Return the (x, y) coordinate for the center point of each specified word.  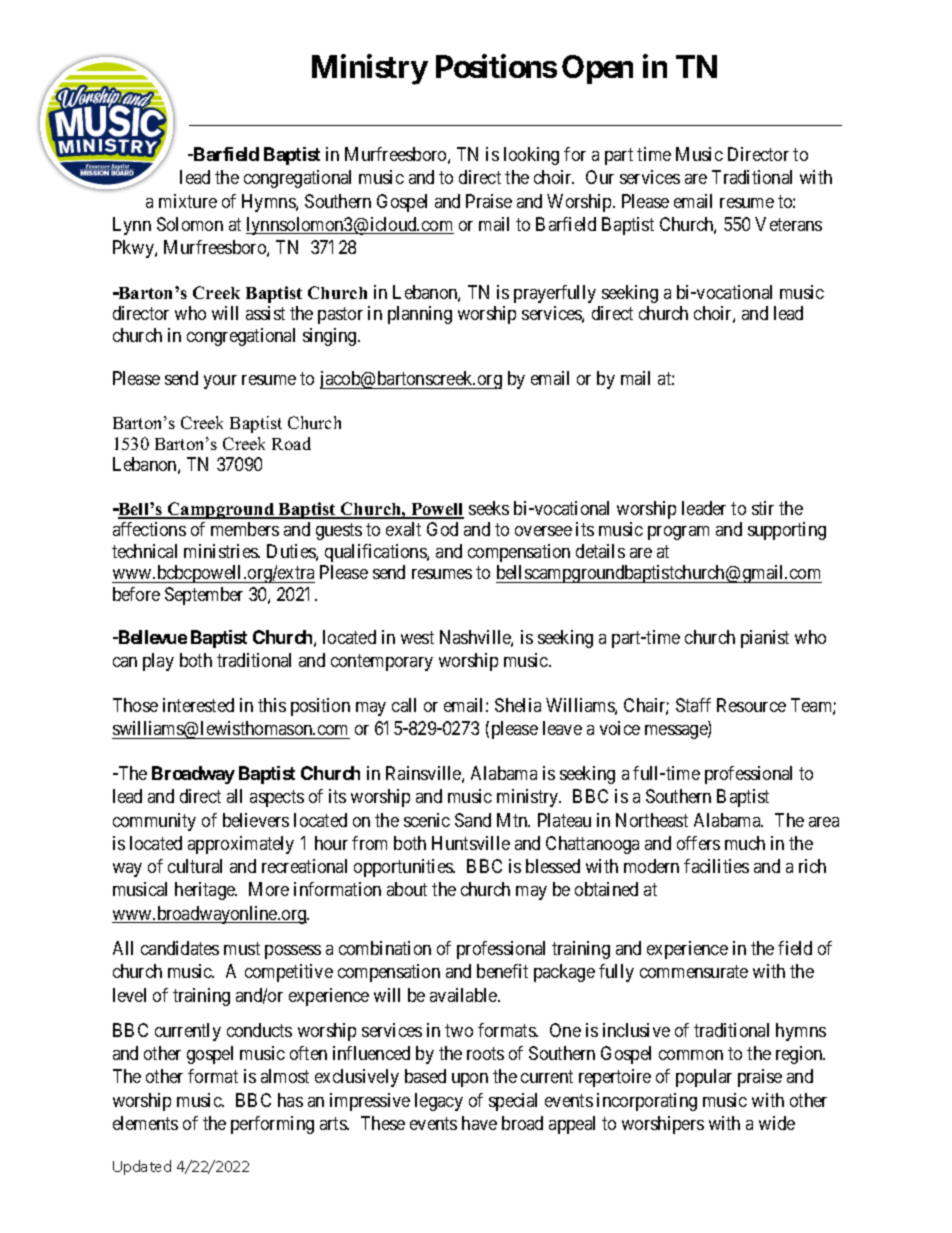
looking (531, 156)
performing (272, 1125)
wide (777, 1123)
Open (597, 69)
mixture (188, 201)
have (479, 1123)
